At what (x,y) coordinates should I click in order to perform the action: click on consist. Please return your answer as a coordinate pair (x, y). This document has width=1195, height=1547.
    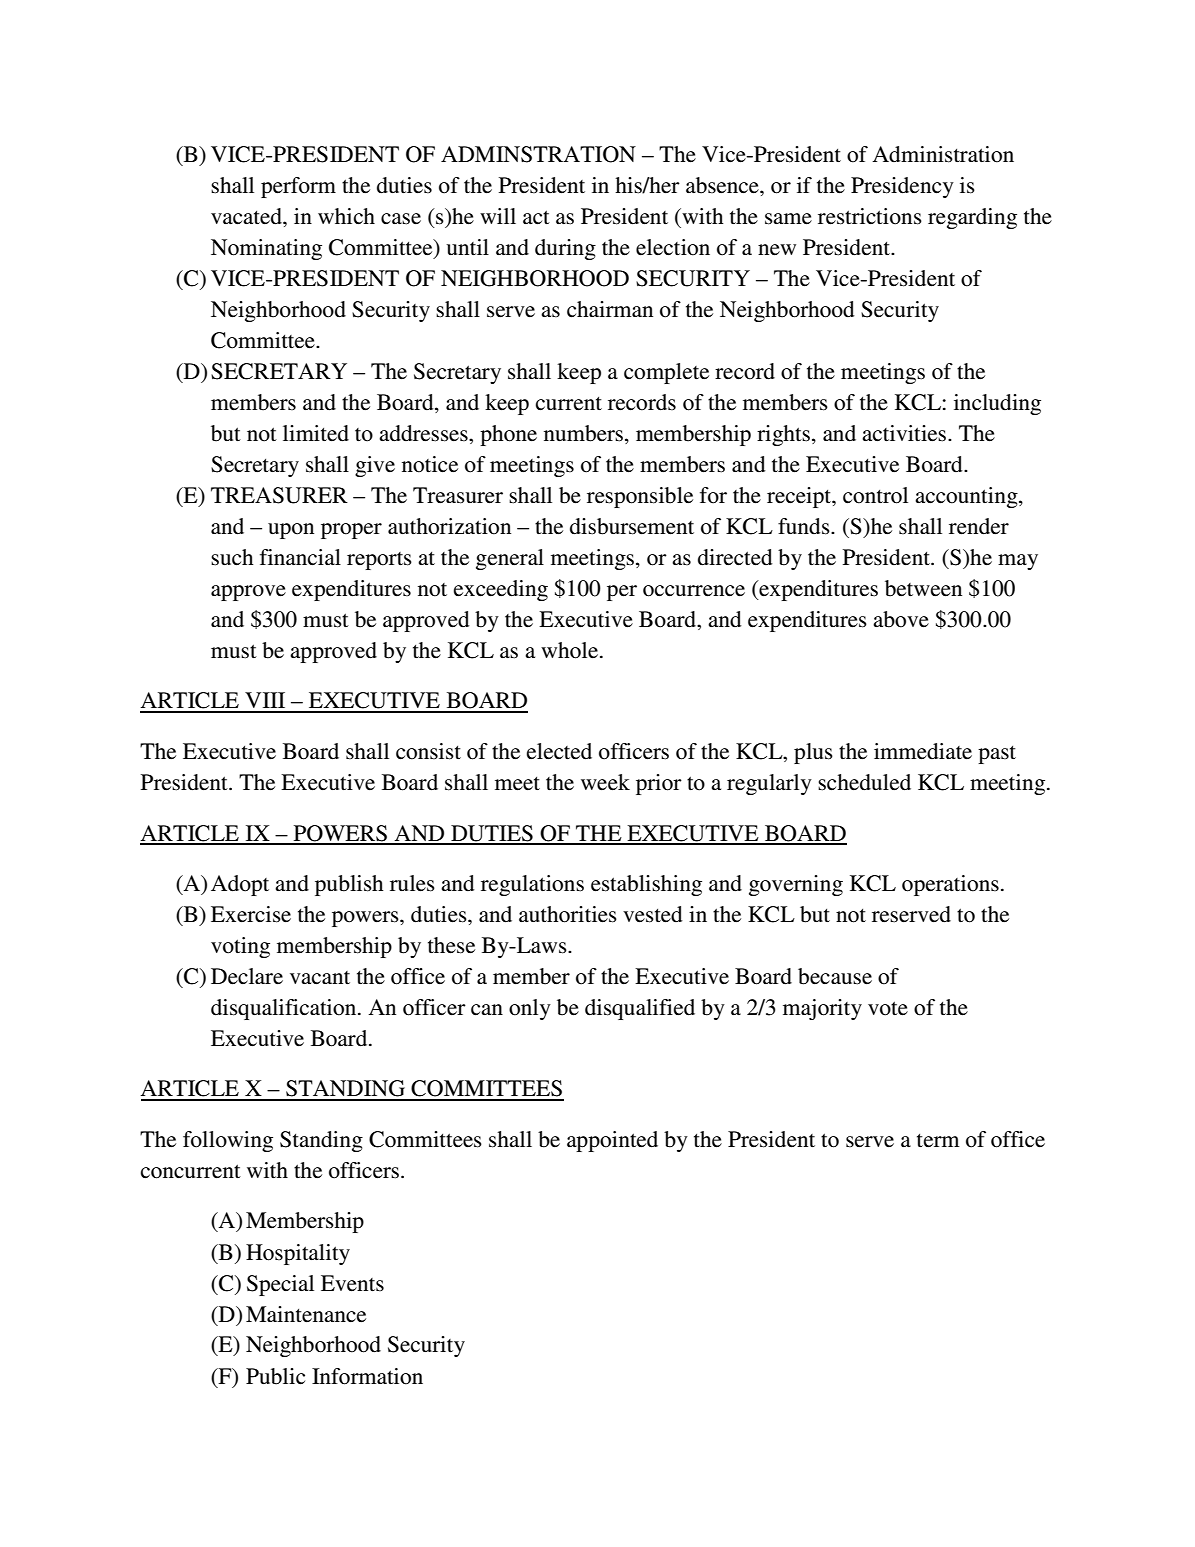
    Looking at the image, I should click on (428, 751).
